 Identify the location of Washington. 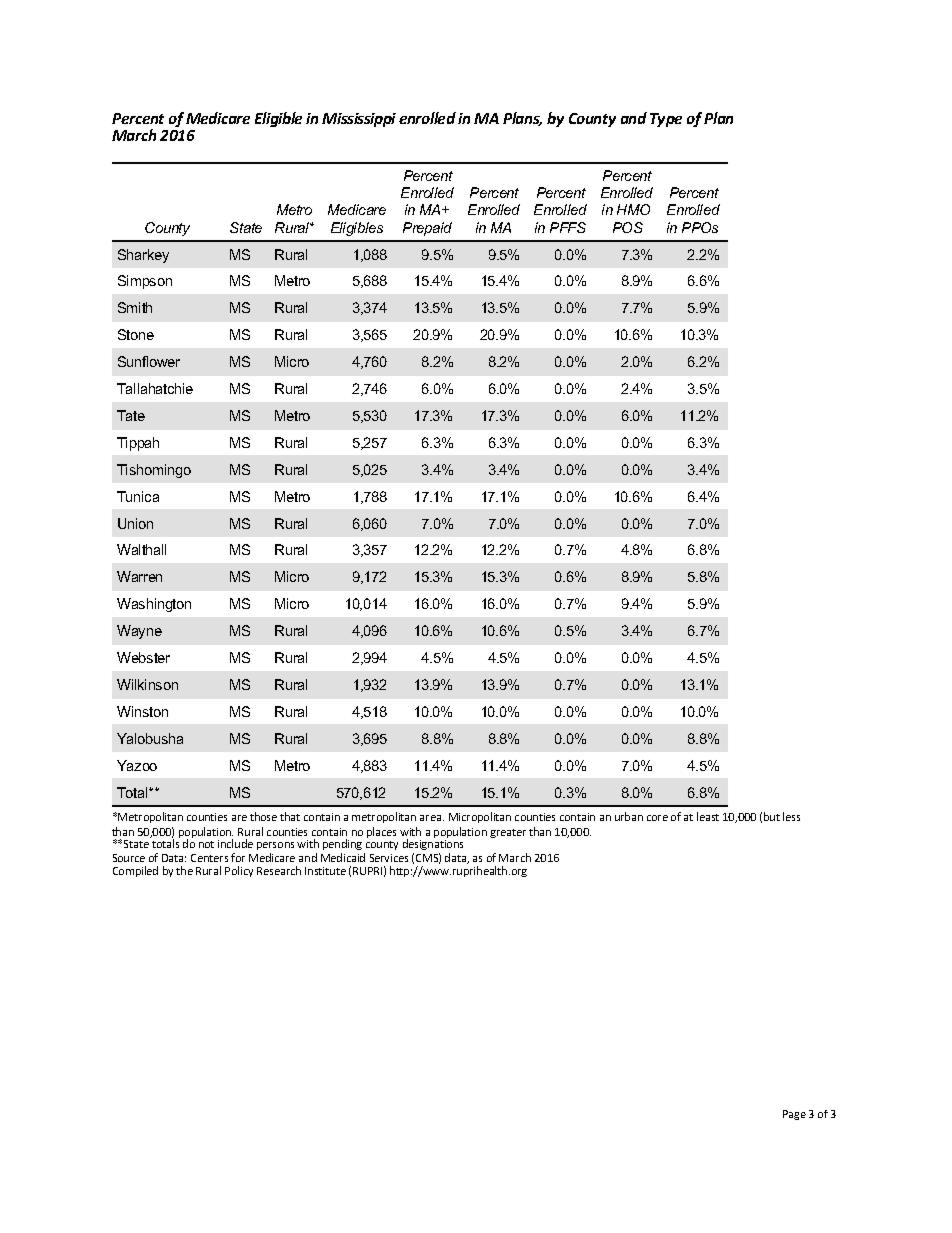
(154, 605).
